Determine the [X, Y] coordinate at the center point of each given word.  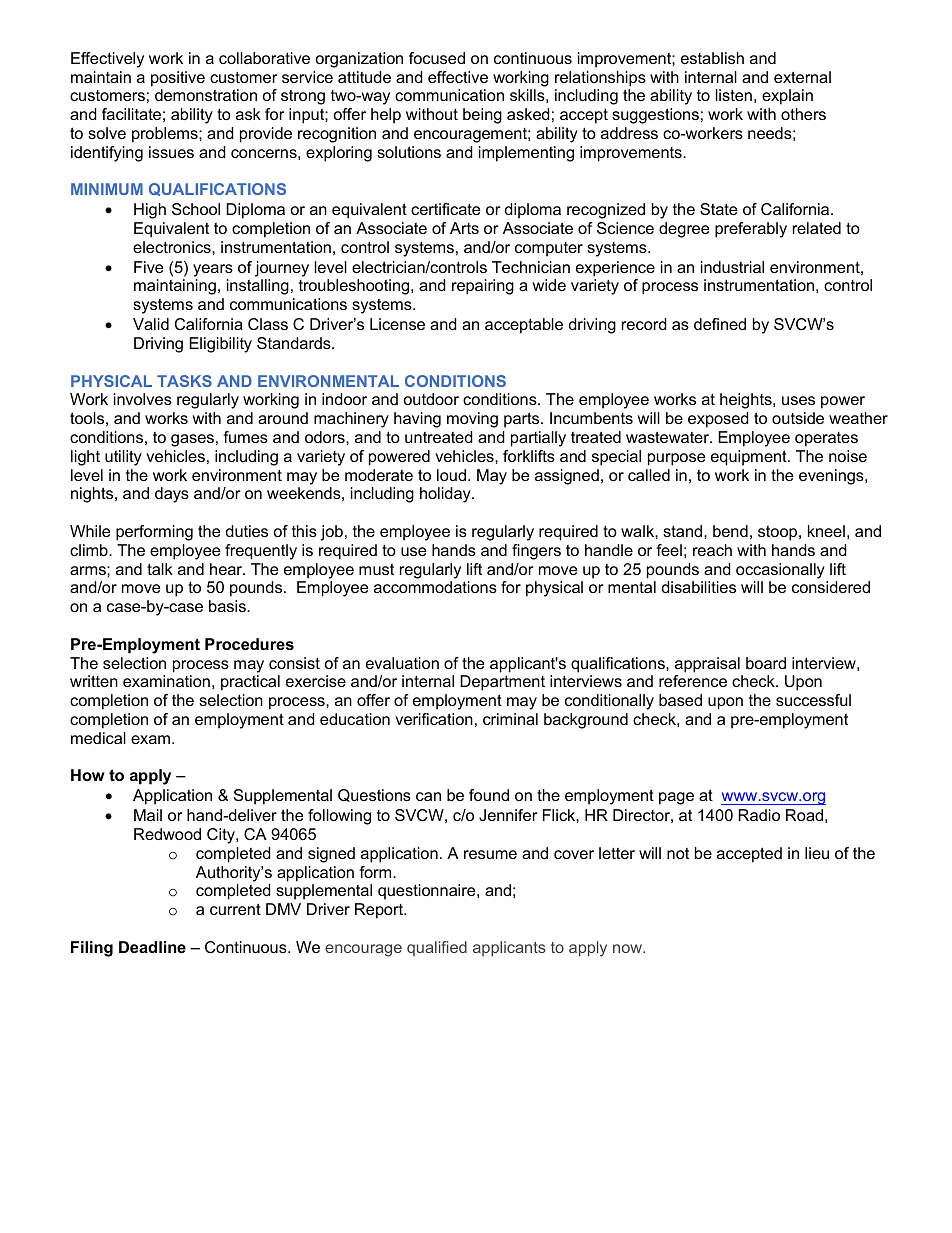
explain [787, 97]
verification [434, 719]
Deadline [152, 947]
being [482, 116]
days [172, 495]
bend [730, 531]
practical [250, 683]
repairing [483, 287]
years [213, 270]
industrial [732, 267]
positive [178, 79]
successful [813, 700]
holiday [446, 495]
